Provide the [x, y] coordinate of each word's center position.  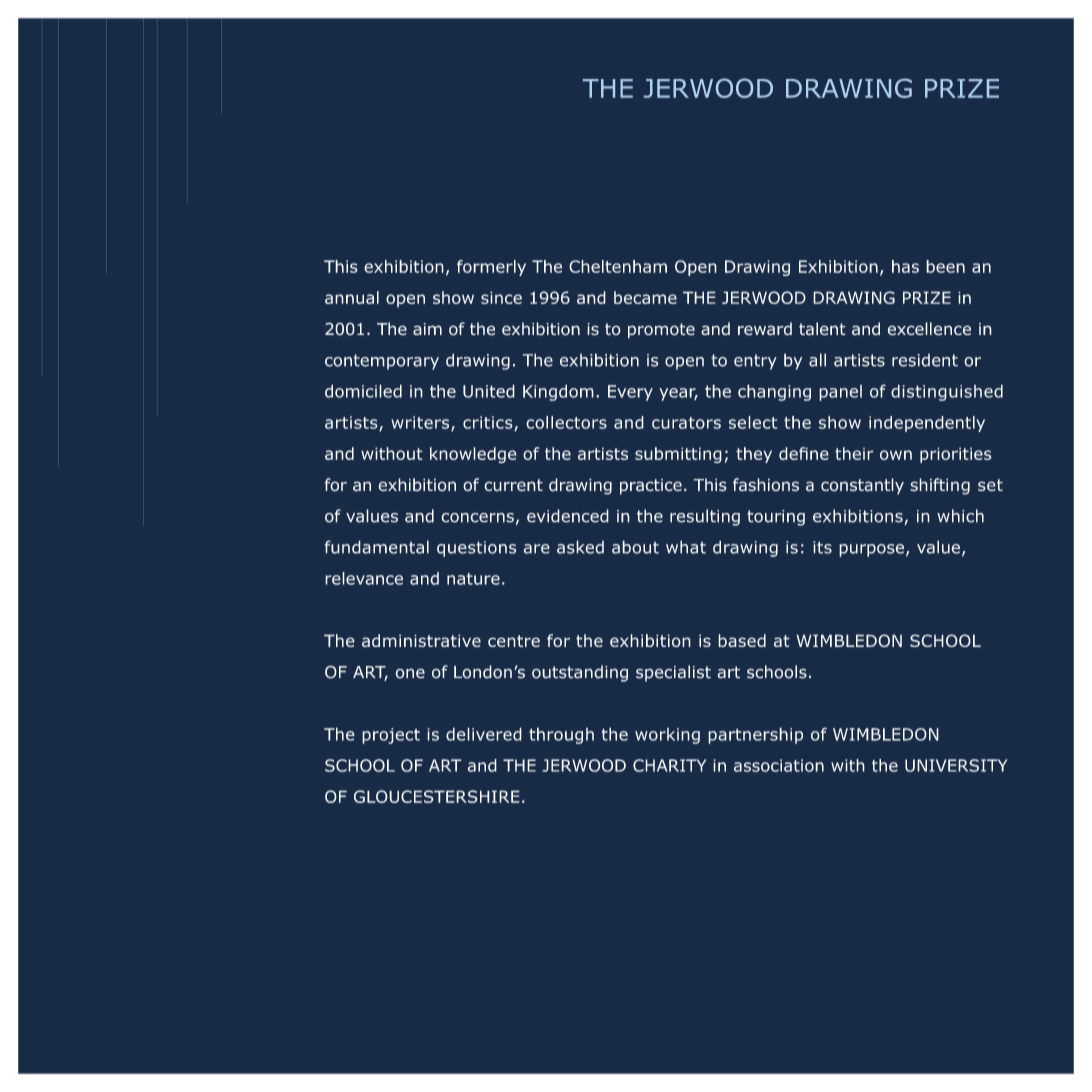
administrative [421, 640]
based [742, 640]
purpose [871, 550]
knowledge [473, 455]
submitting [678, 455]
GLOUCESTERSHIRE [437, 796]
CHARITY [669, 765]
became [645, 297]
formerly [491, 268]
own [896, 455]
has [905, 266]
